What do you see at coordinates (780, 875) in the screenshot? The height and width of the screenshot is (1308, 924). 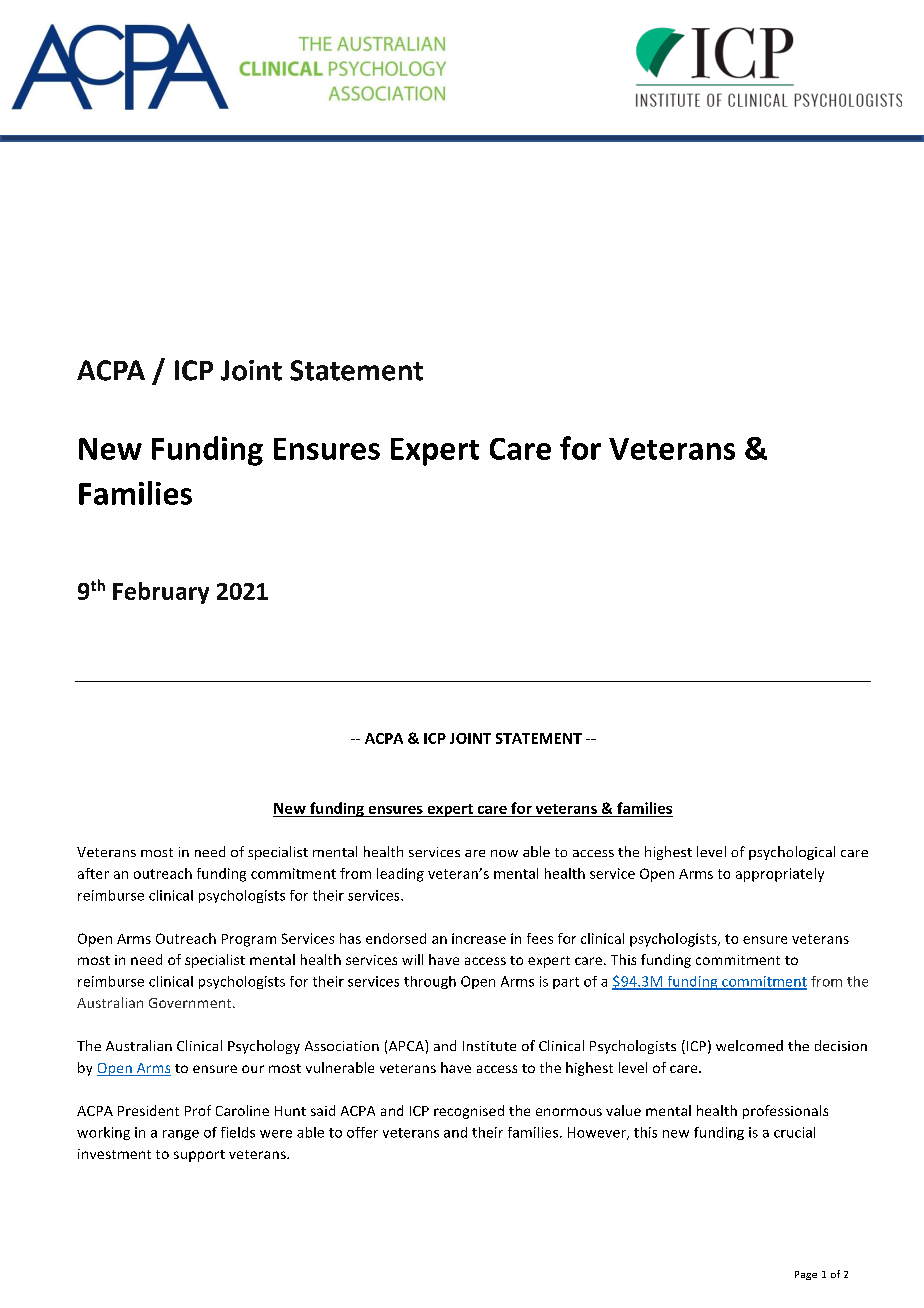 I see `appropriately` at bounding box center [780, 875].
